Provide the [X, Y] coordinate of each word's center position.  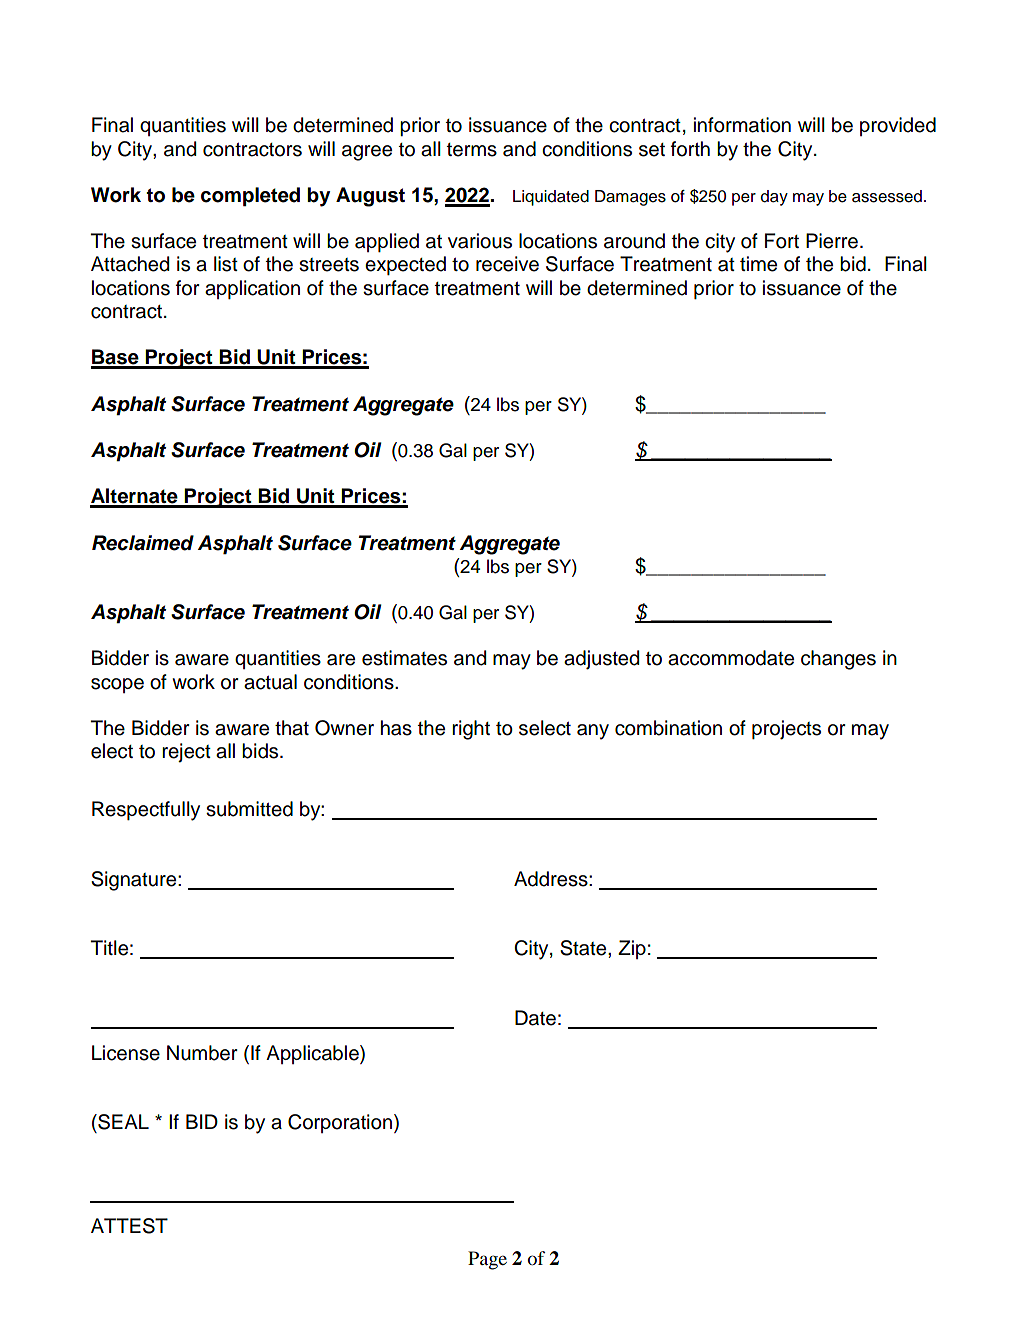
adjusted [601, 660]
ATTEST [129, 1226]
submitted [249, 809]
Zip [632, 949]
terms [472, 150]
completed [250, 197]
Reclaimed [143, 543]
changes [838, 660]
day [774, 198]
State [584, 948]
